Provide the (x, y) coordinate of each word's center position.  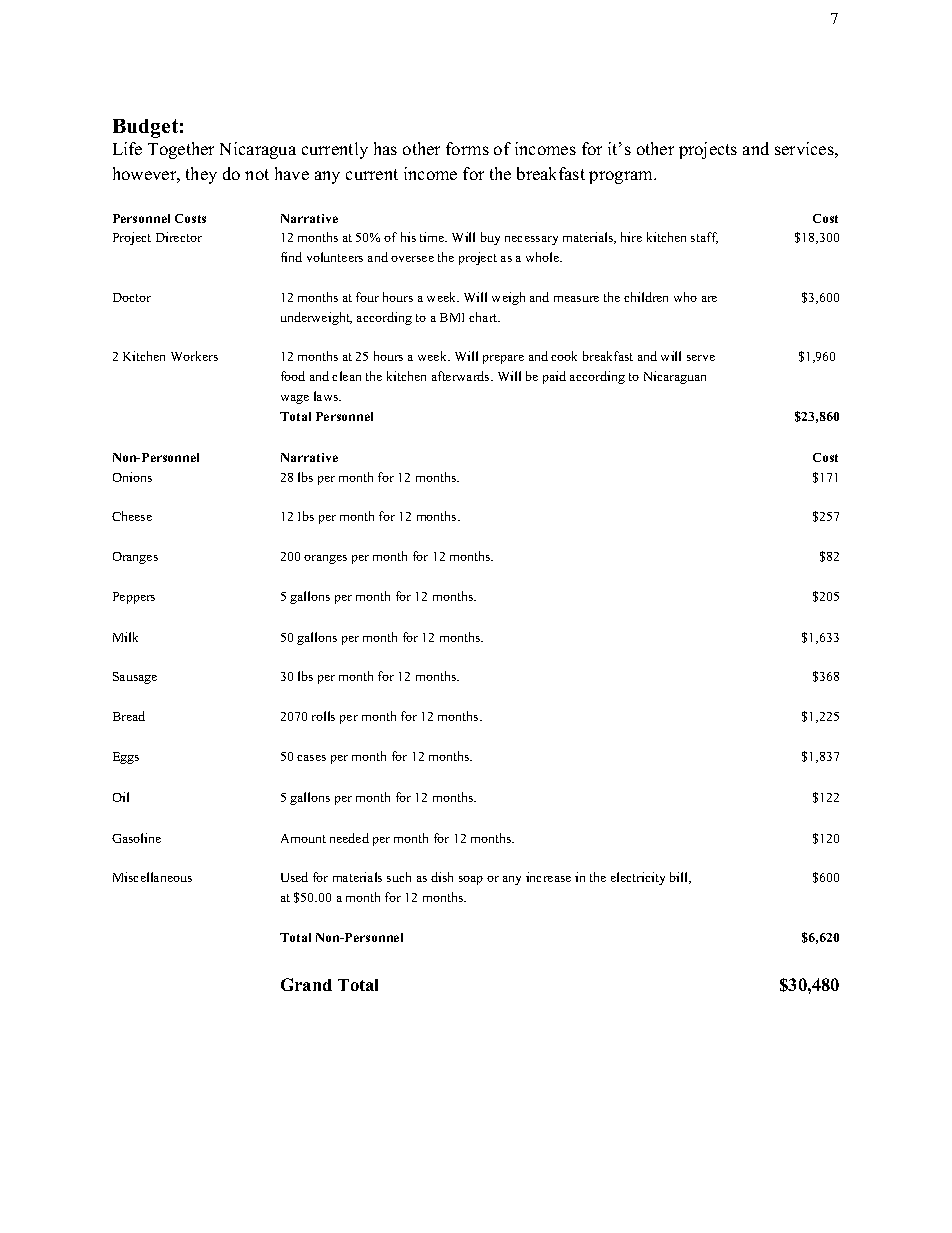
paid (554, 377)
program (622, 177)
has (385, 148)
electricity (638, 878)
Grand (306, 984)
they (201, 175)
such (399, 877)
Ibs (306, 516)
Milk (125, 637)
